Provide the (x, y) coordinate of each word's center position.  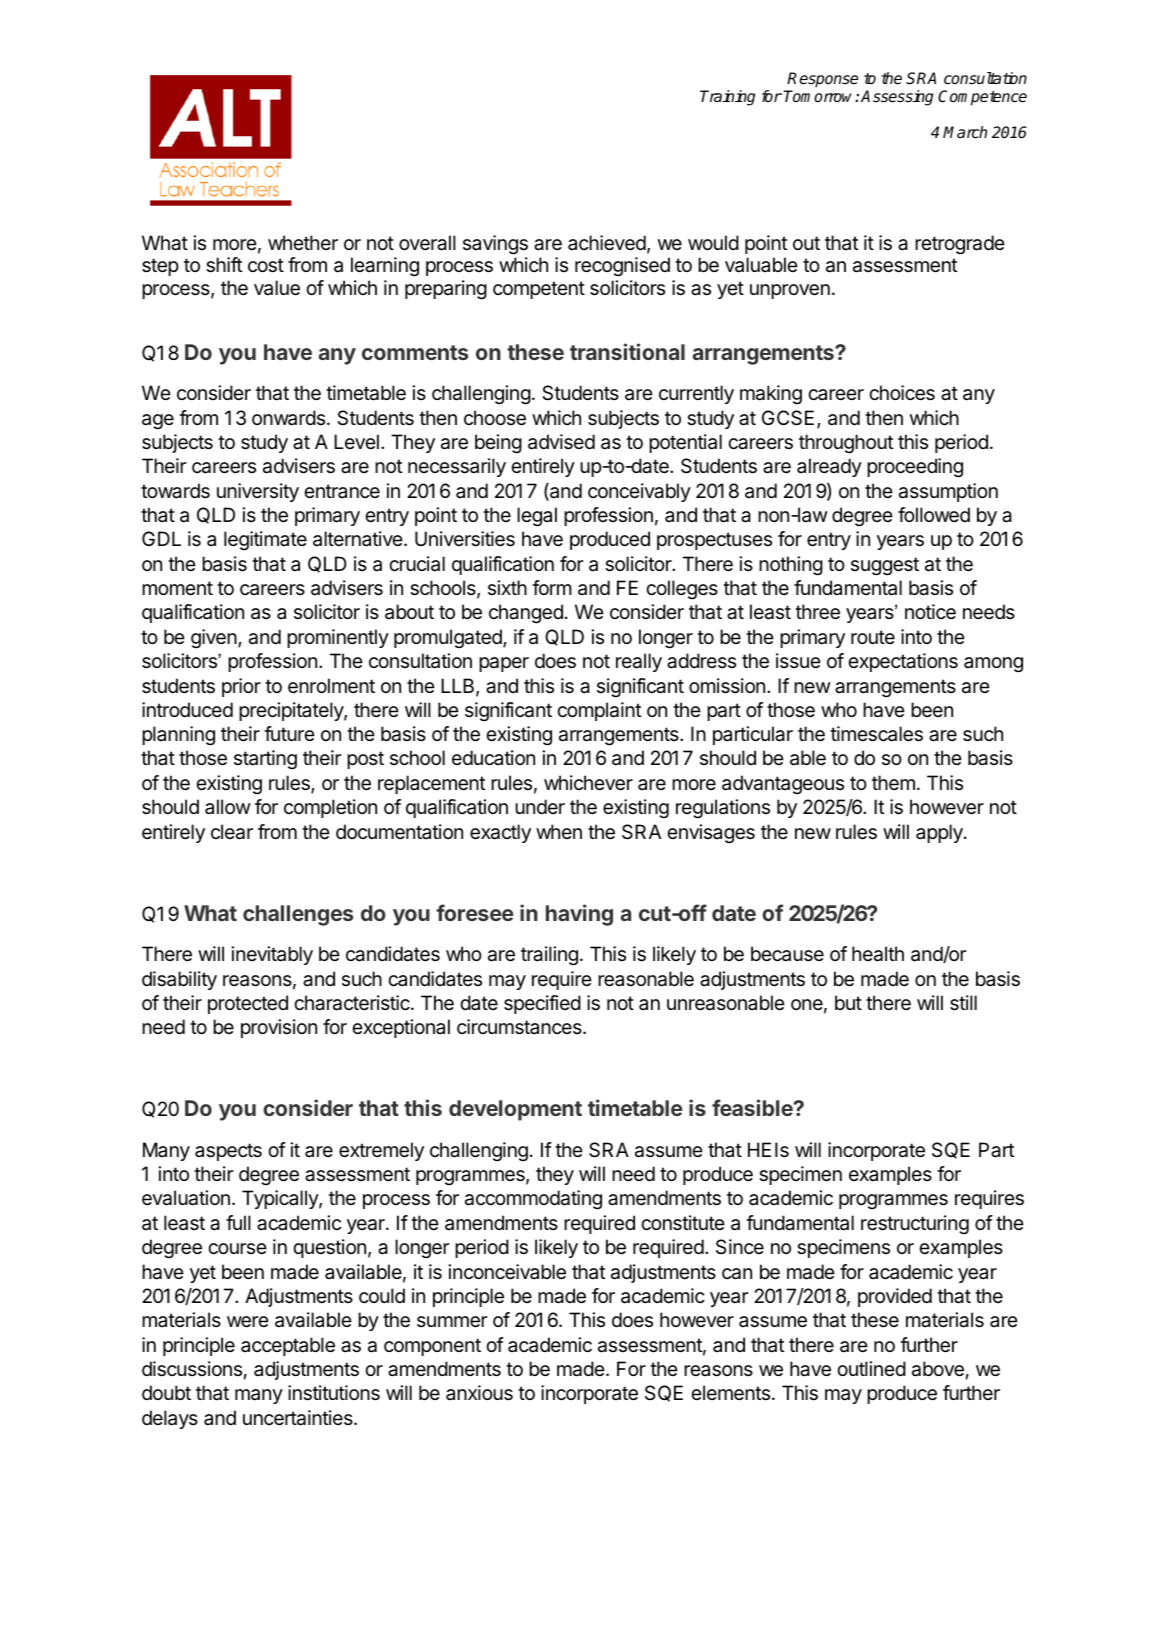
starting (265, 759)
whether (303, 242)
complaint (599, 711)
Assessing (897, 98)
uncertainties (299, 1418)
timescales (876, 734)
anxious (479, 1393)
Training (727, 98)
